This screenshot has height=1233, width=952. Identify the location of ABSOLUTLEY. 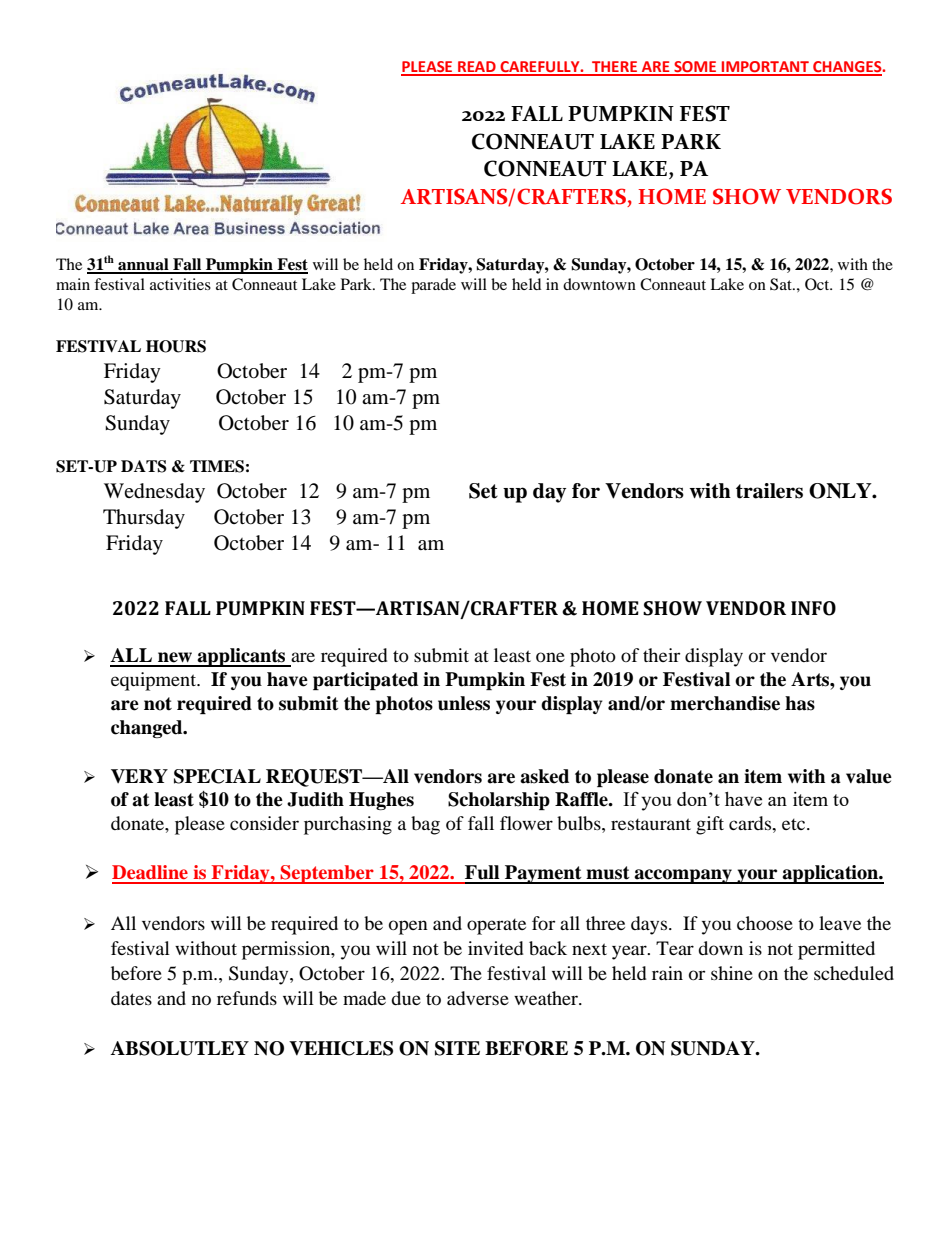
(180, 1048).
